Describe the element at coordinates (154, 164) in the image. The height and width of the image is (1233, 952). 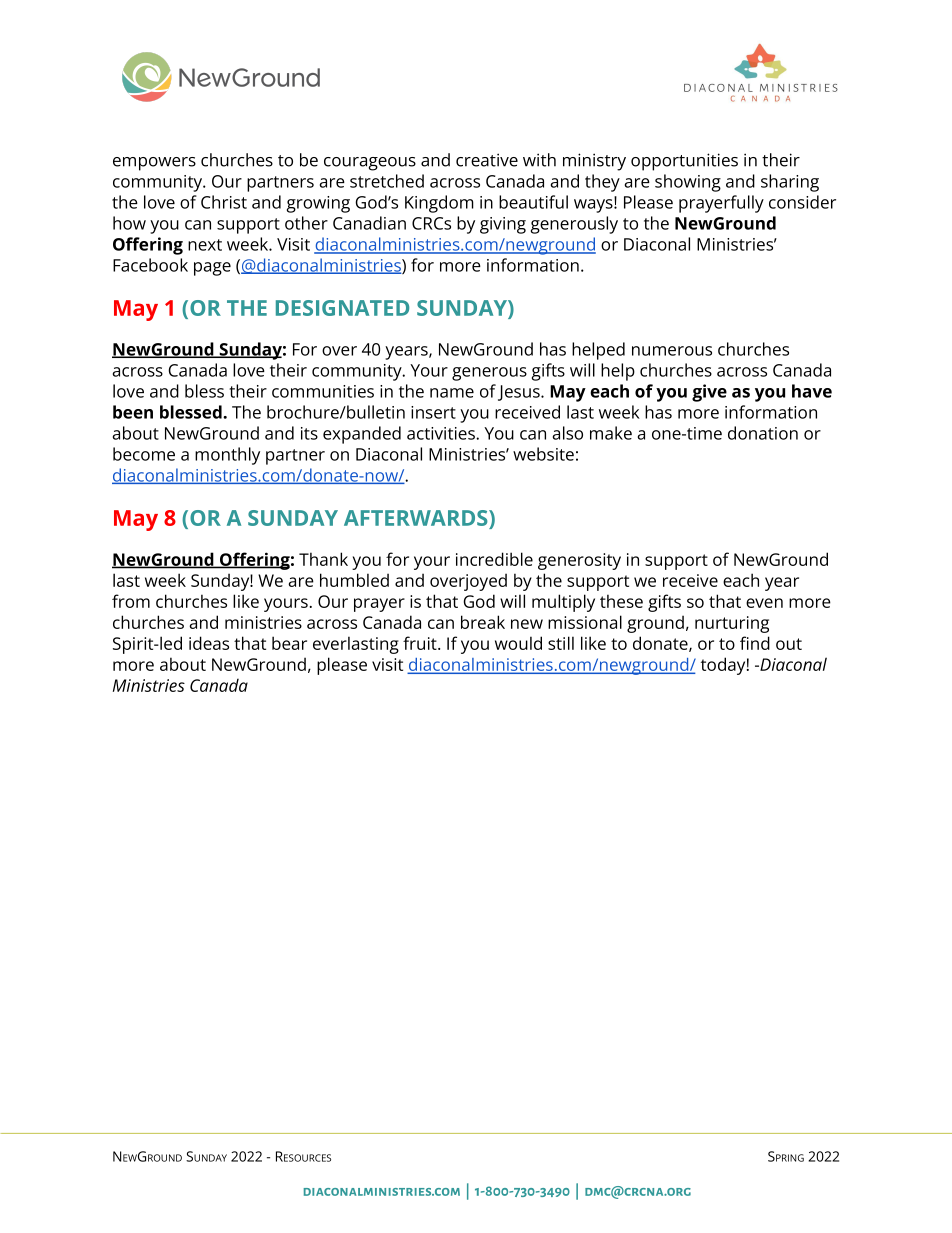
I see `empowers` at that location.
